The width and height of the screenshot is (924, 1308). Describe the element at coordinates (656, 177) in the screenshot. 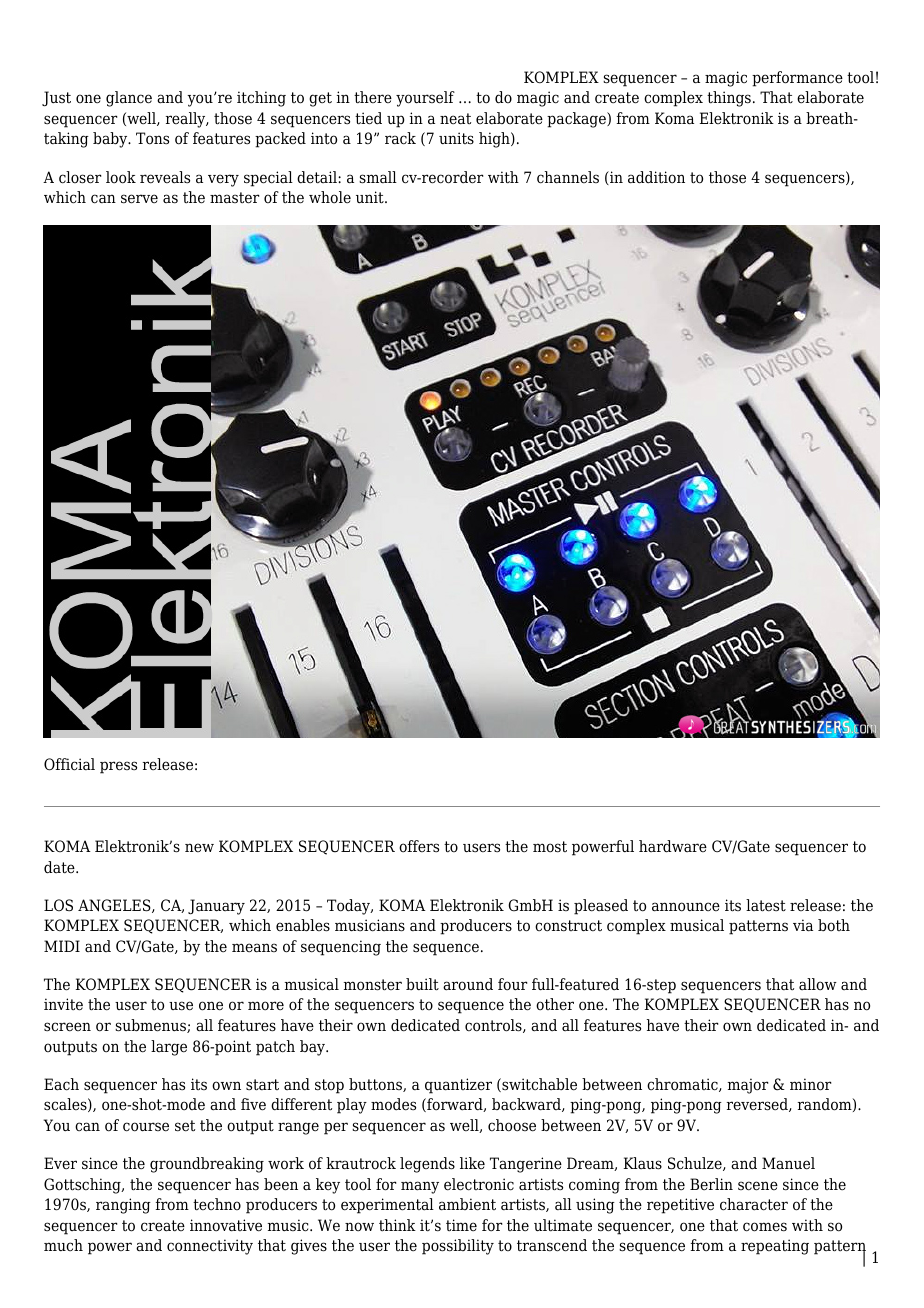

I see `addition` at that location.
